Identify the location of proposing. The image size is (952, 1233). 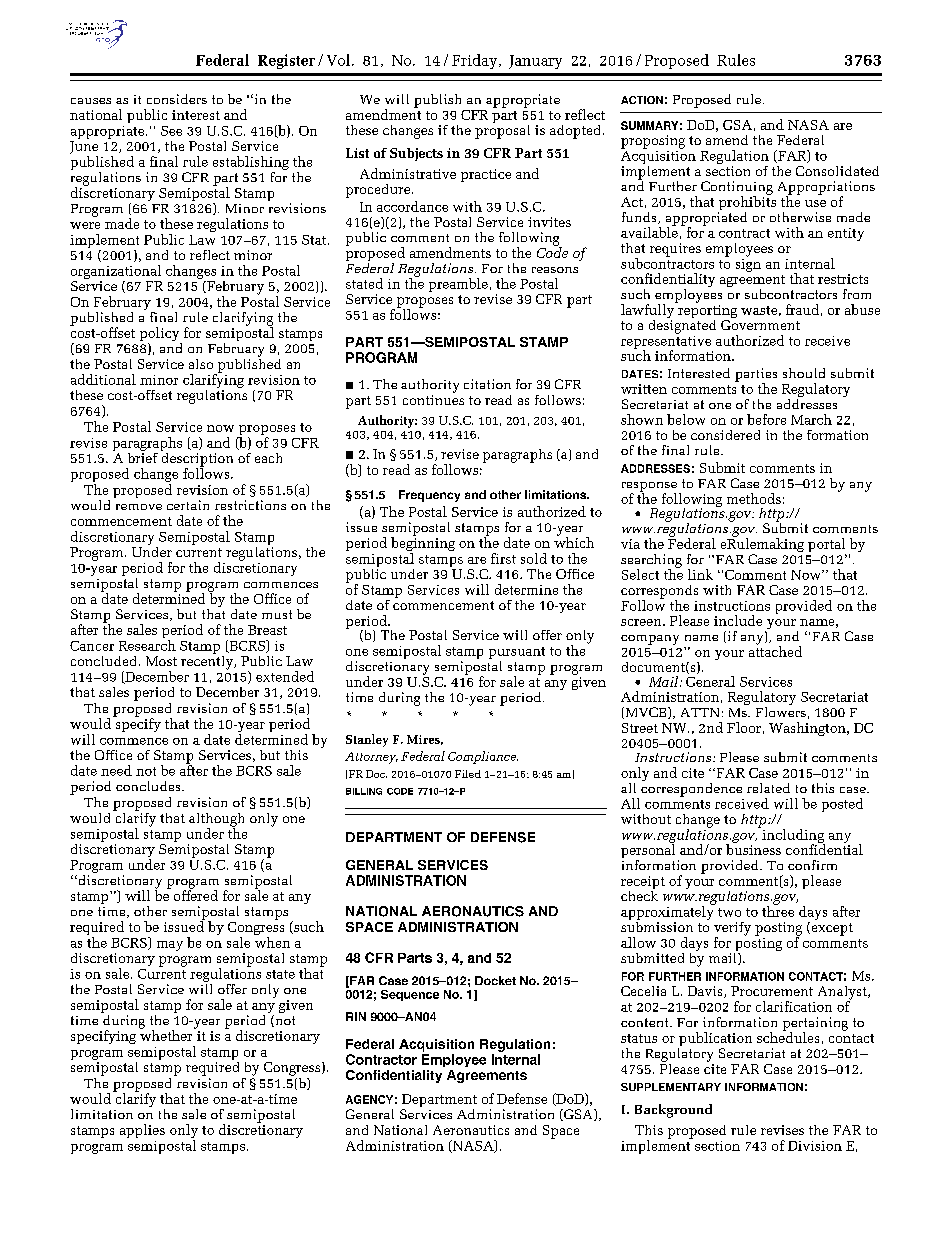
(653, 142).
